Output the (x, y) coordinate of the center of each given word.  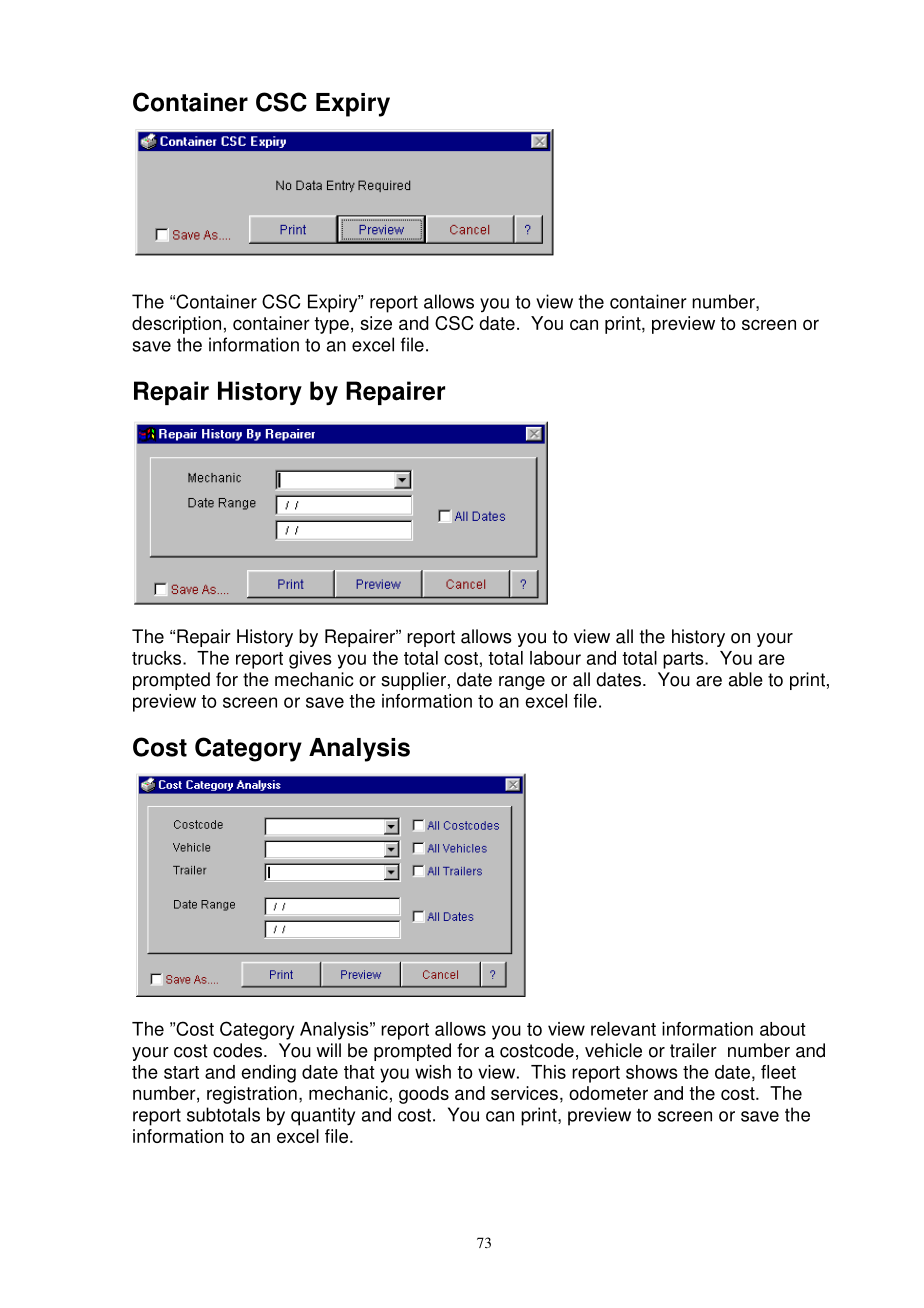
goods (424, 1095)
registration (252, 1095)
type (331, 325)
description (176, 325)
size (376, 323)
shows (652, 1072)
